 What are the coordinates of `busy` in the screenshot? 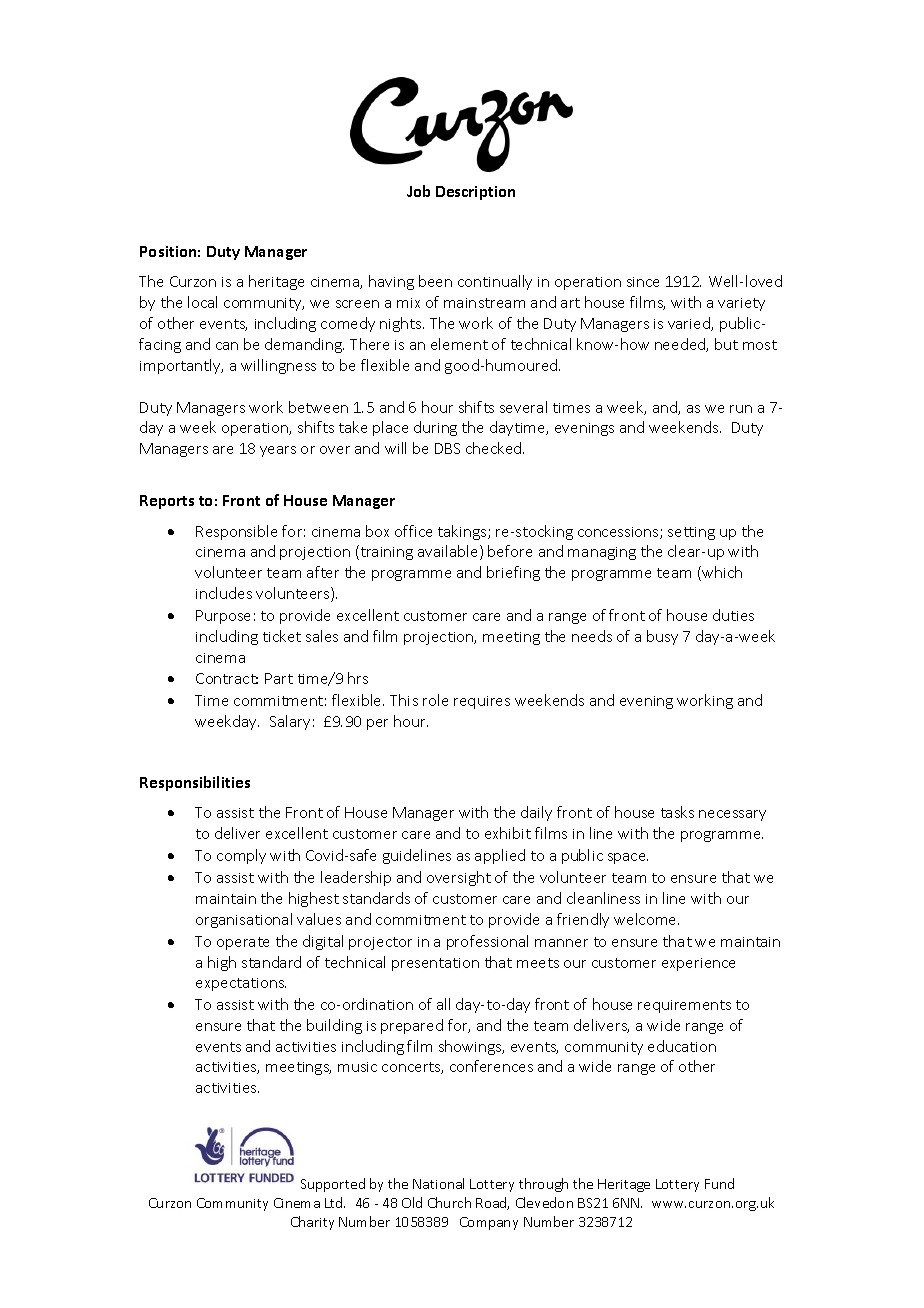 It's located at (662, 637).
